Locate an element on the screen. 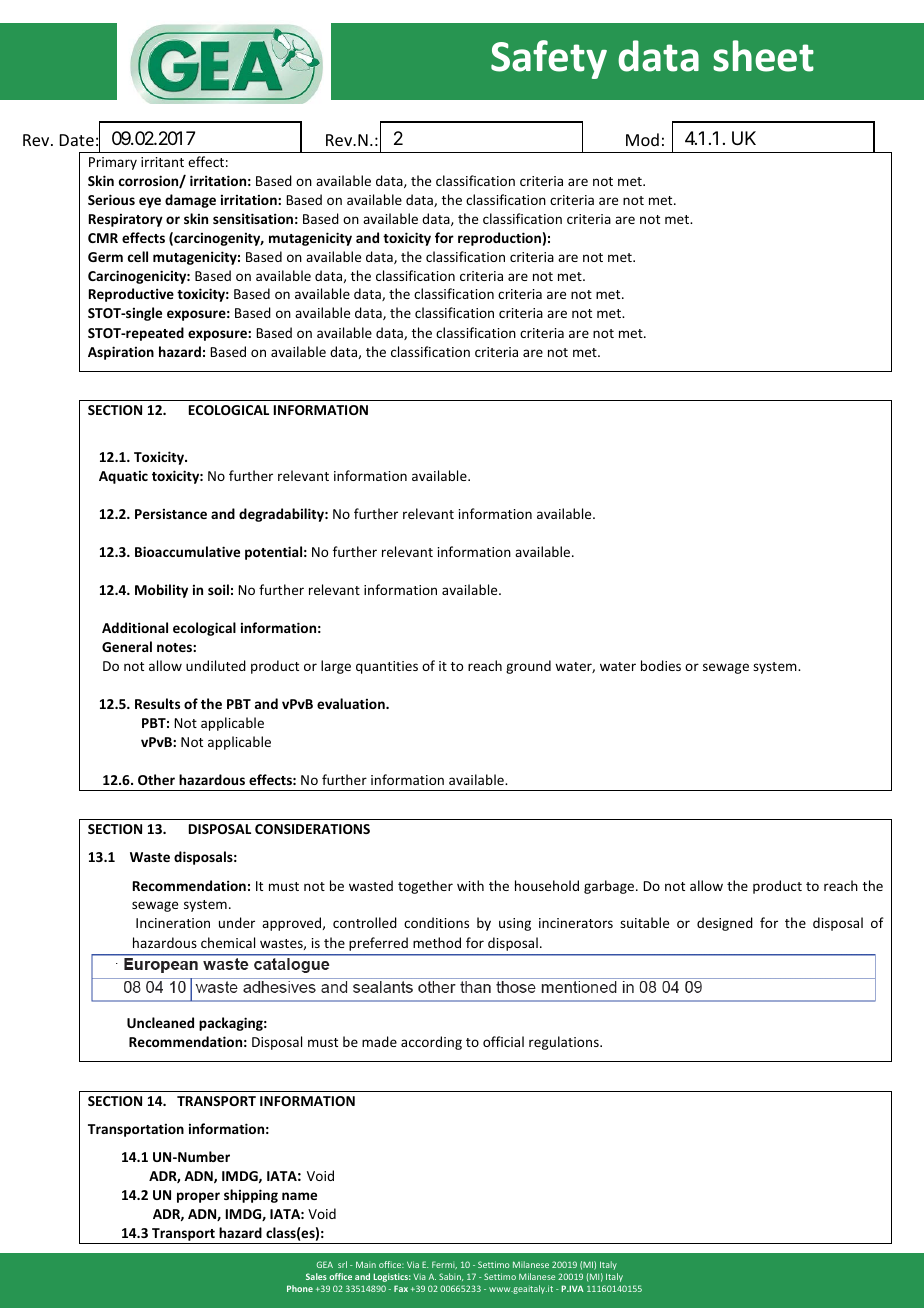 This screenshot has width=924, height=1308. Mod is located at coordinates (642, 139).
